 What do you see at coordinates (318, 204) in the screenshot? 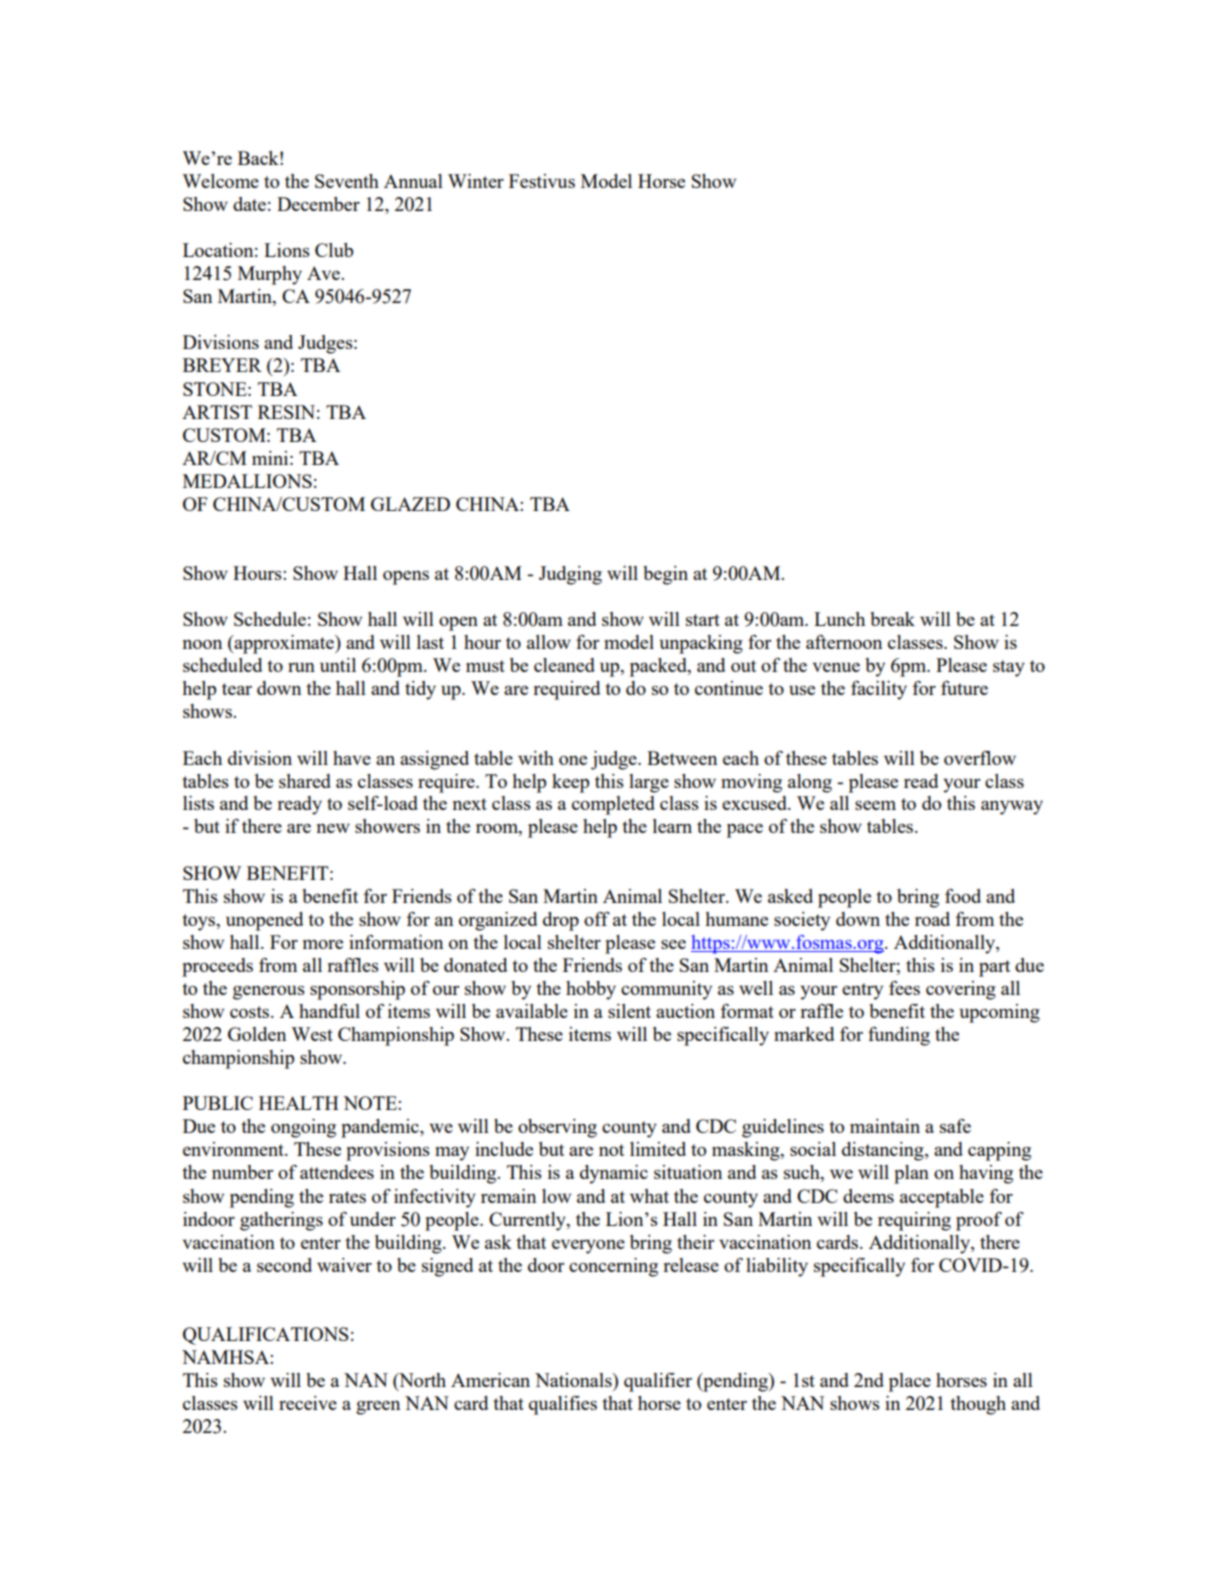
I see `December` at bounding box center [318, 204].
